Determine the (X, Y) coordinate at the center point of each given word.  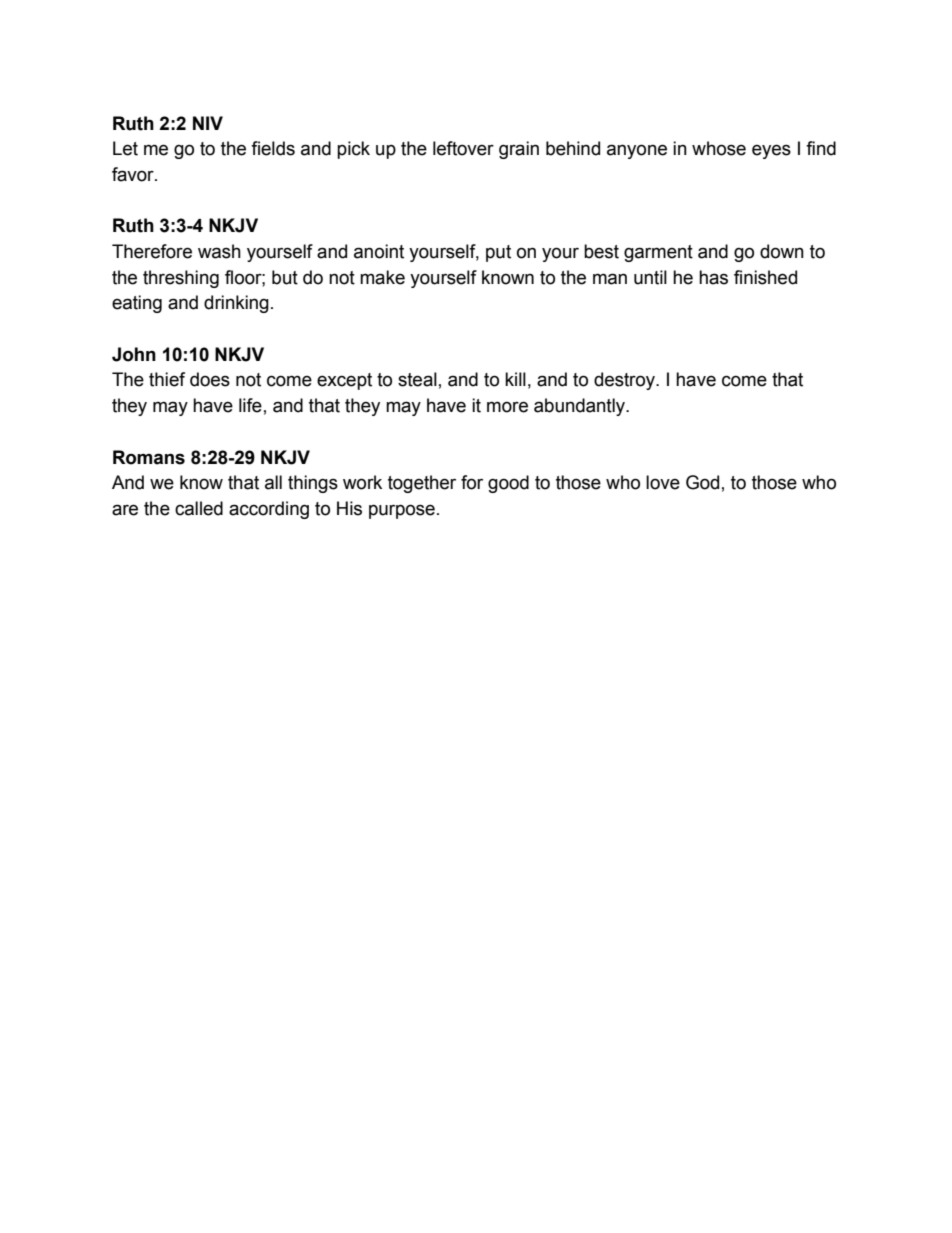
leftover (463, 148)
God (702, 482)
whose (719, 148)
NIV (208, 123)
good (508, 484)
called (199, 508)
